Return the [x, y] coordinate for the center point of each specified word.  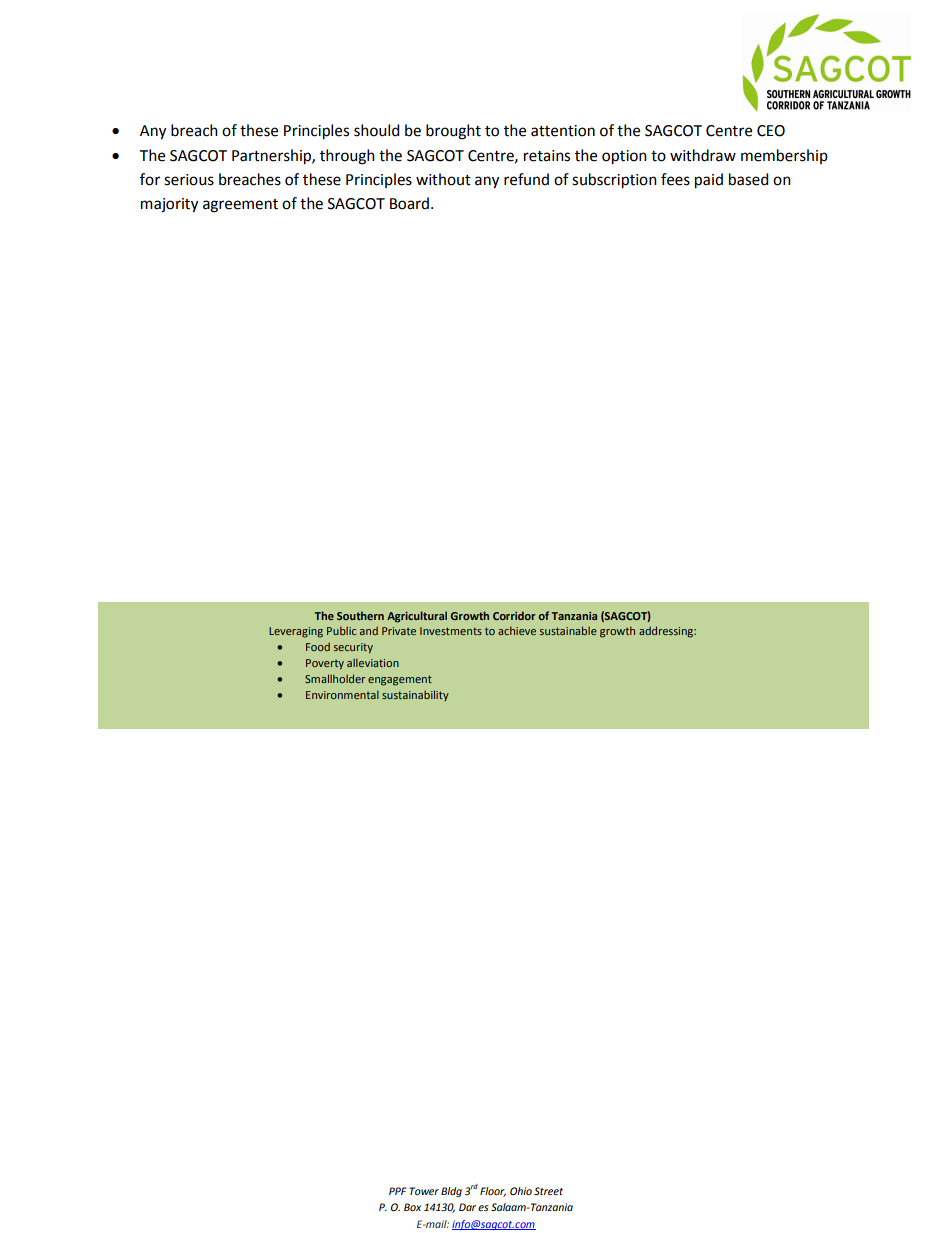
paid [709, 181]
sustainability [415, 695]
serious [189, 180]
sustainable [568, 630]
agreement [240, 206]
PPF [398, 1191]
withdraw [703, 155]
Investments [451, 631]
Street [548, 1191]
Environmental [342, 694]
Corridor [514, 615]
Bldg [451, 1192]
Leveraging [296, 632]
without [443, 179]
